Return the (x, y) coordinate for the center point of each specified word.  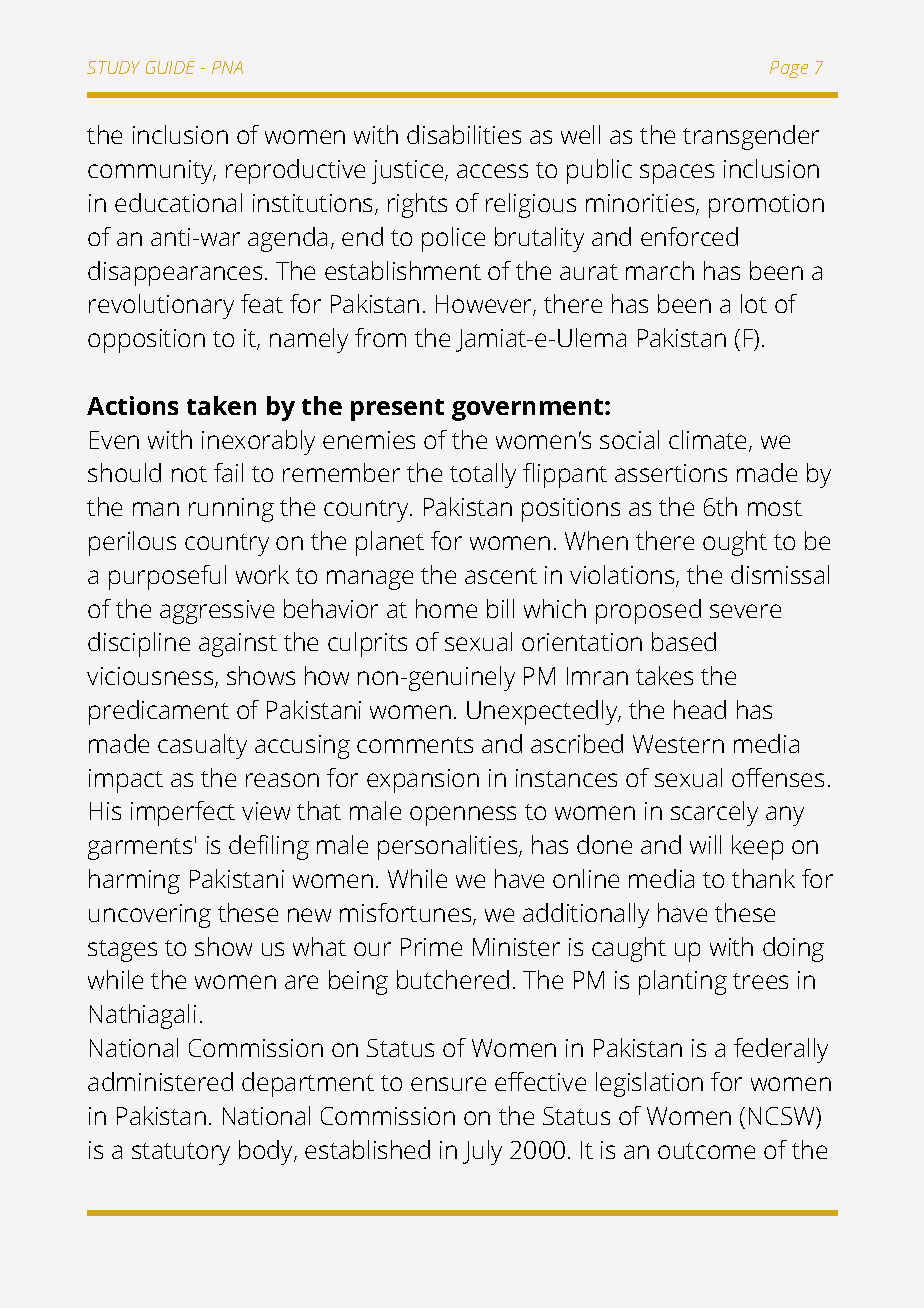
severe (745, 611)
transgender (751, 137)
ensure (448, 1084)
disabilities (464, 134)
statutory (181, 1154)
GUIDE (170, 67)
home (446, 608)
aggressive (217, 612)
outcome (706, 1151)
